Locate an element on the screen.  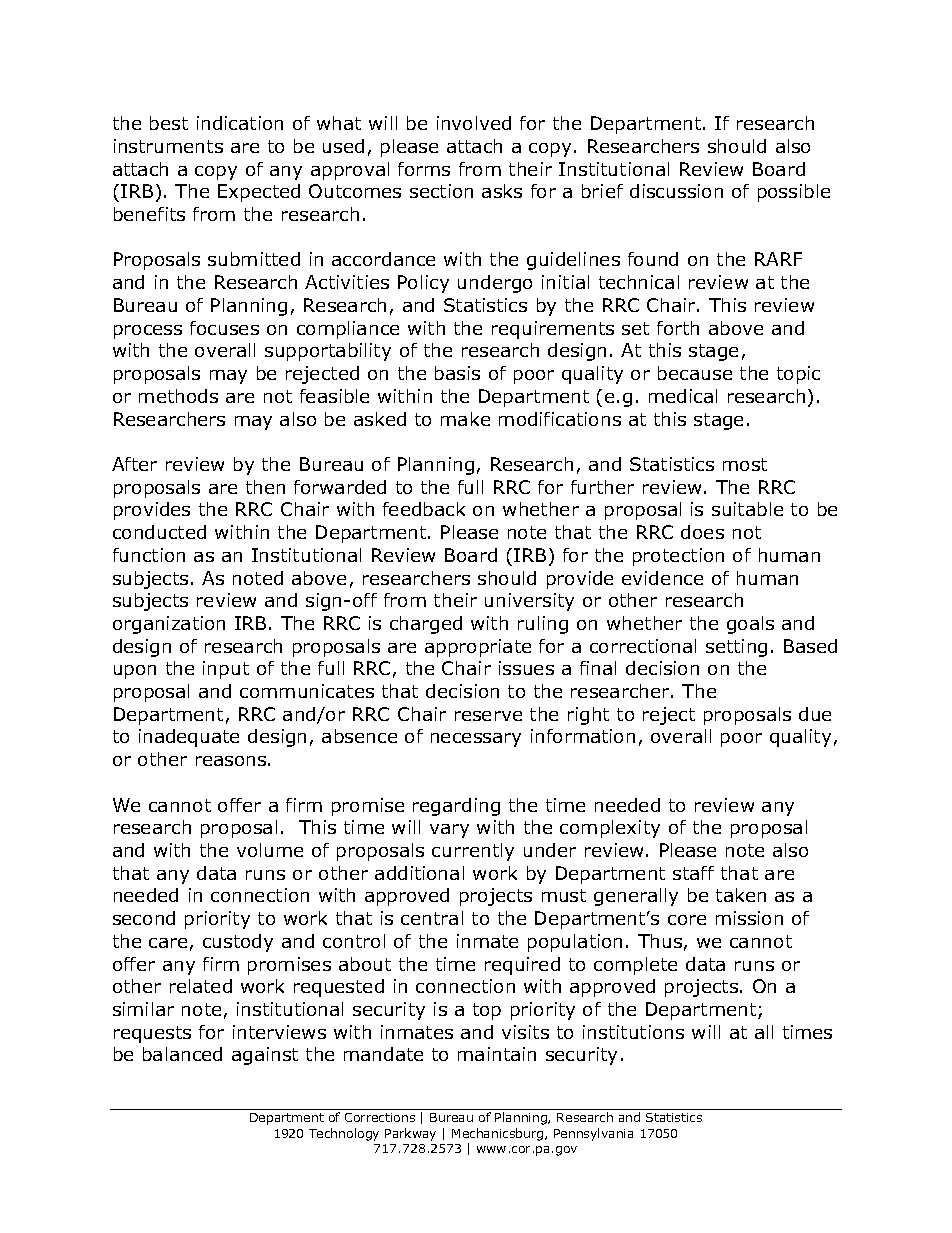
balanced is located at coordinates (182, 1054).
